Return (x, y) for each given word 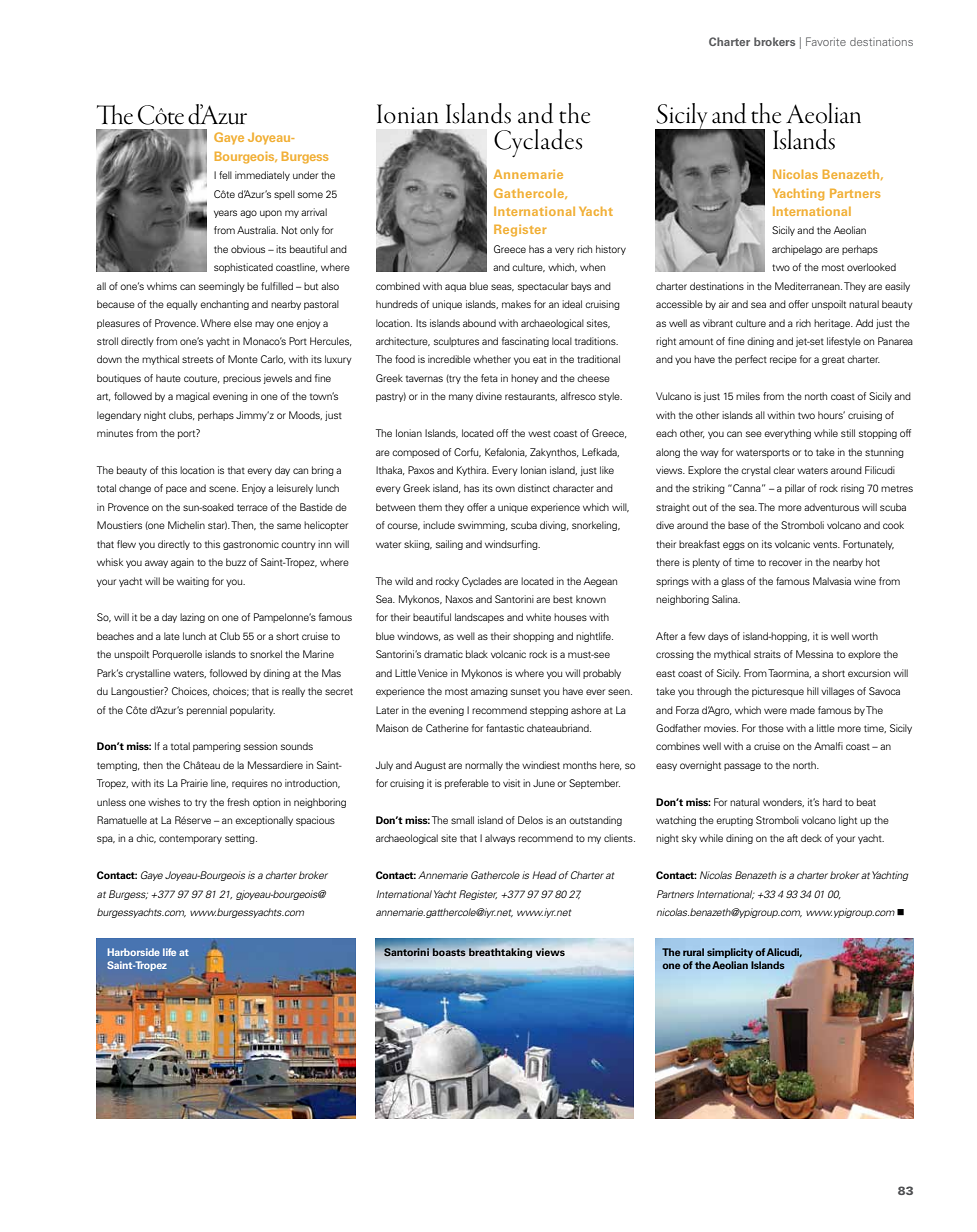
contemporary (190, 839)
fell (225, 175)
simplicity (730, 953)
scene (223, 489)
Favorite (826, 41)
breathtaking (500, 953)
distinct (534, 488)
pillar (795, 489)
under (305, 175)
